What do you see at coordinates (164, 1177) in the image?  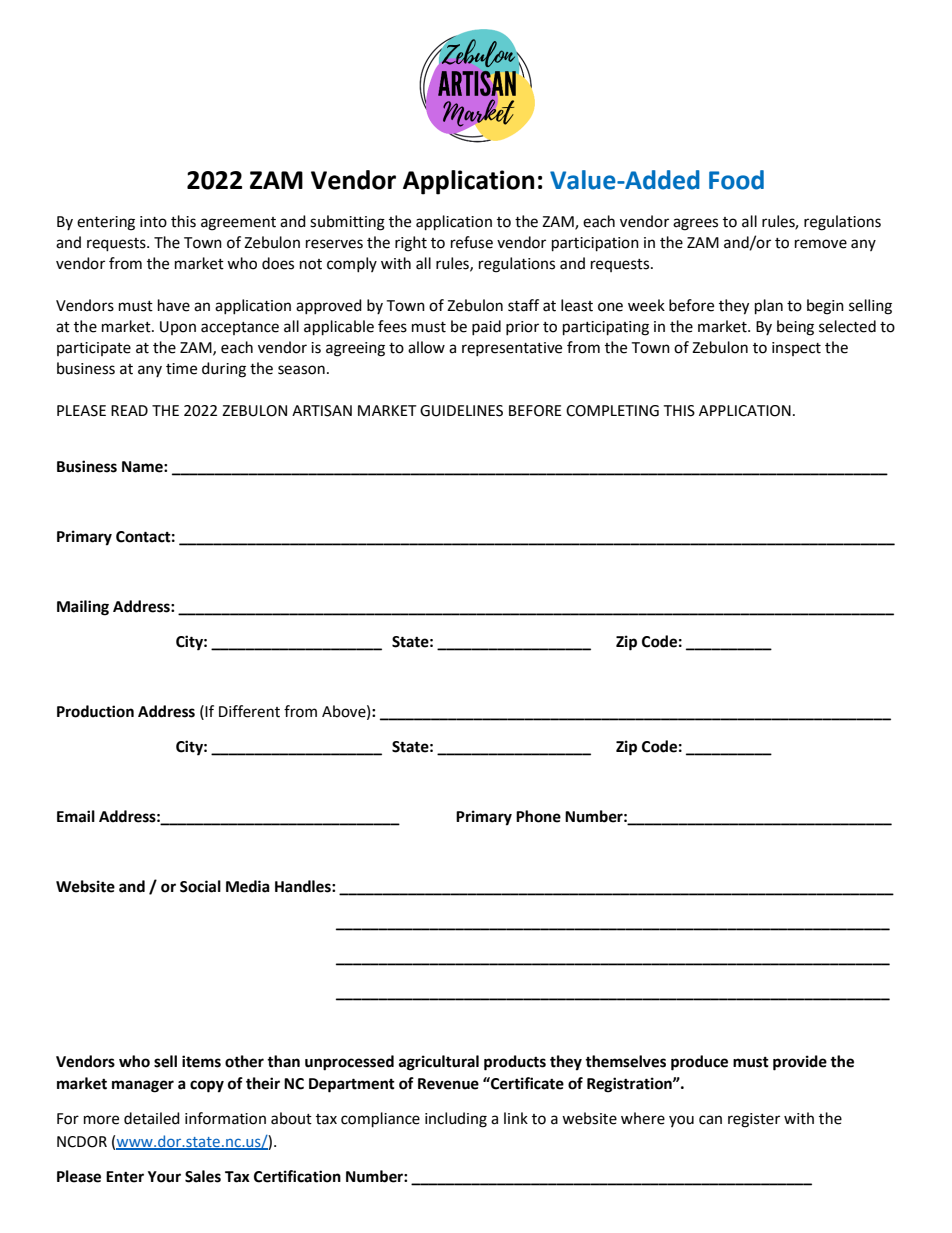 I see `Your` at bounding box center [164, 1177].
